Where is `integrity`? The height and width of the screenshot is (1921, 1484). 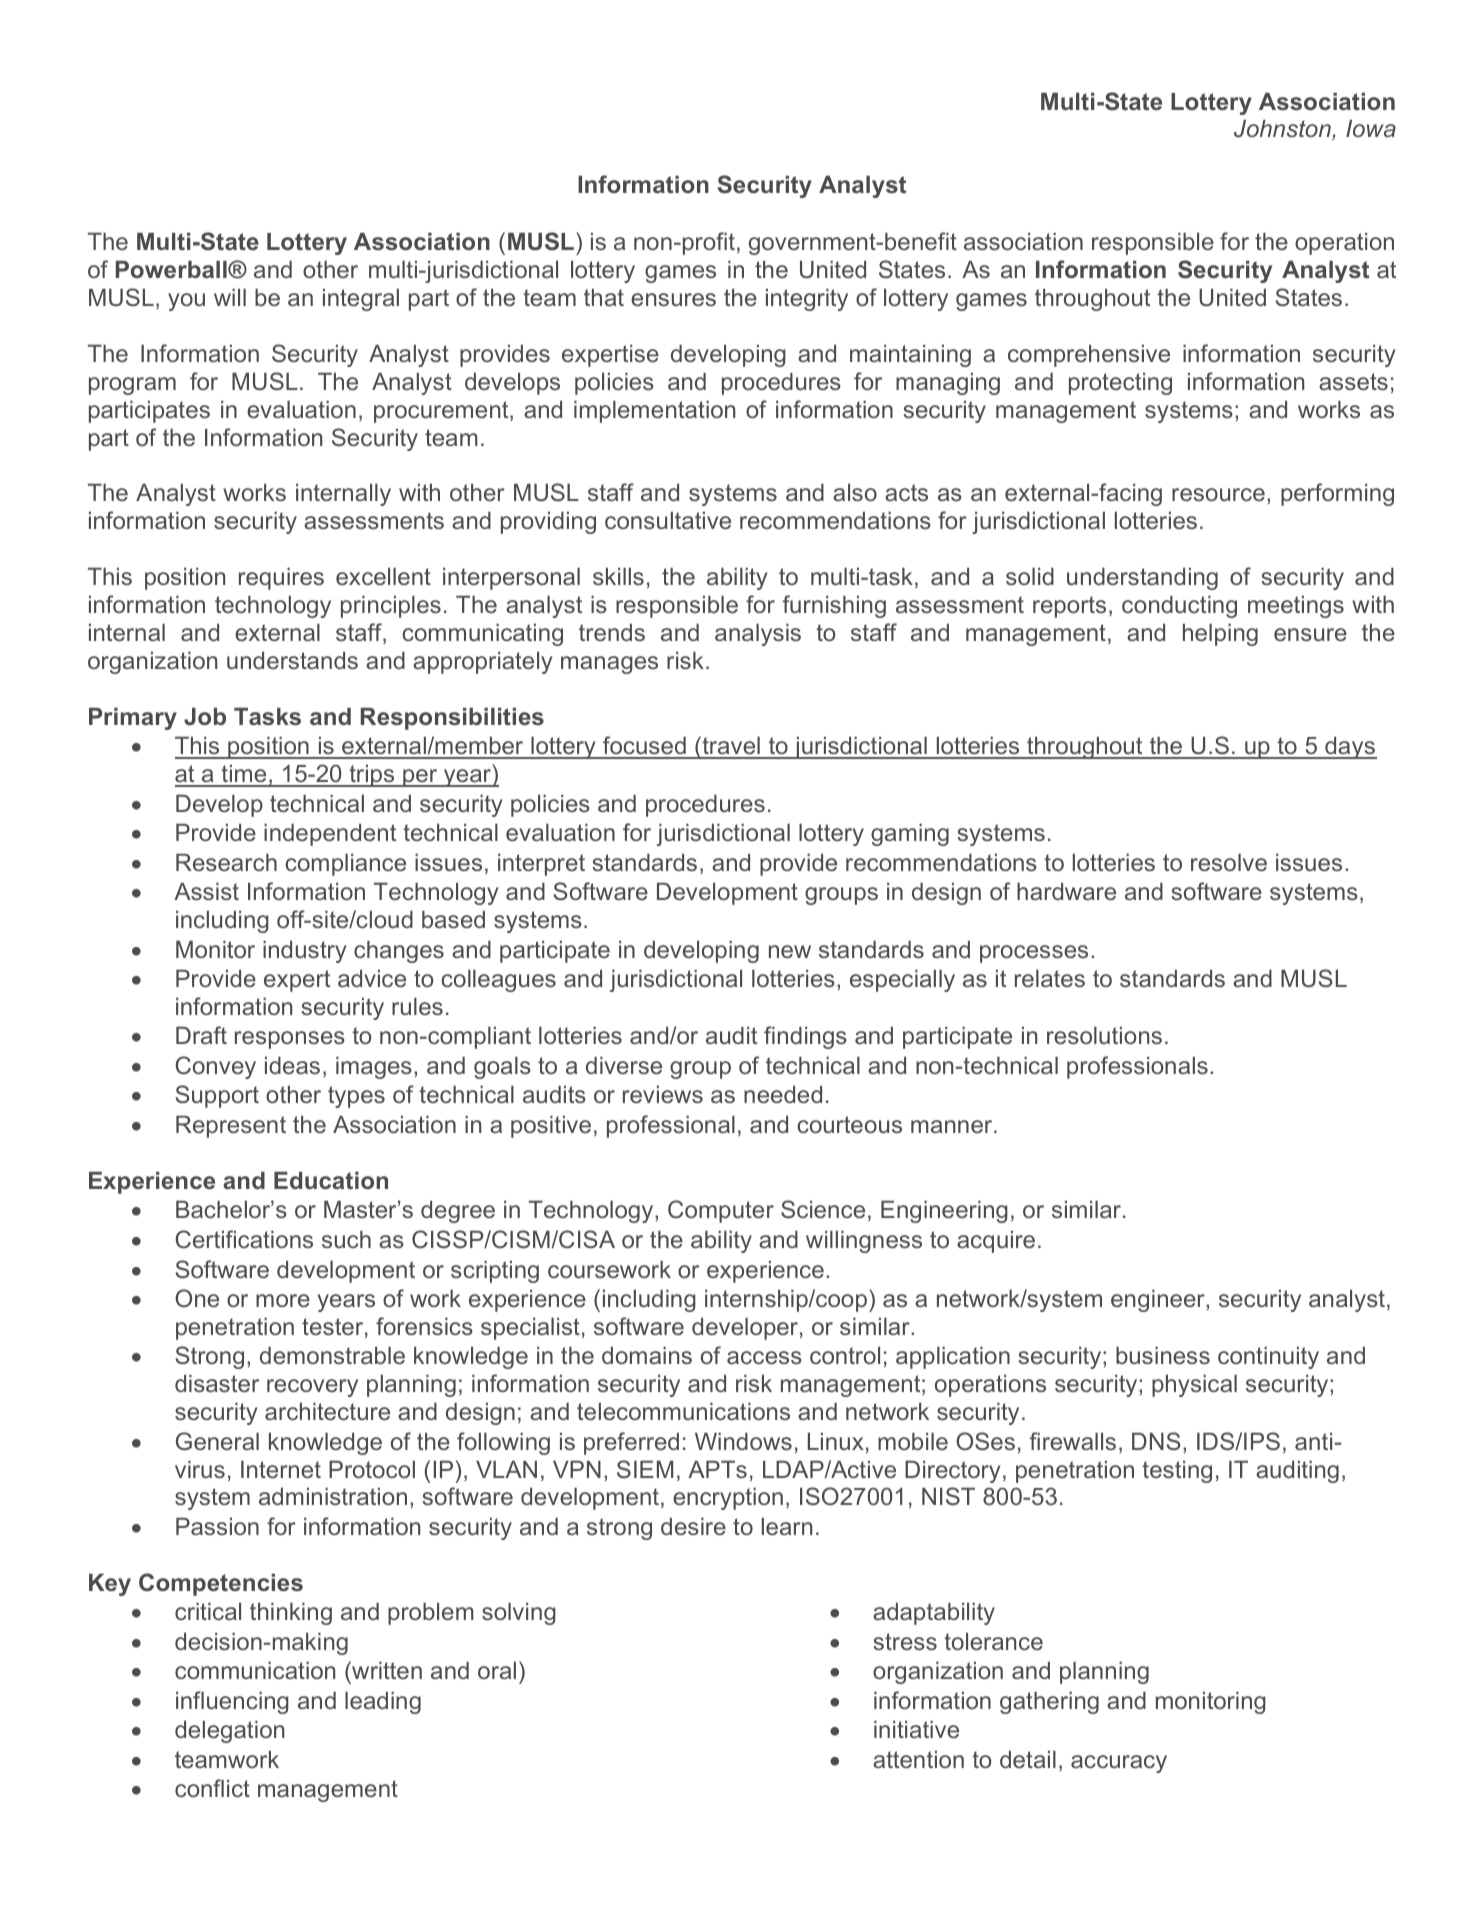 integrity is located at coordinates (807, 300).
